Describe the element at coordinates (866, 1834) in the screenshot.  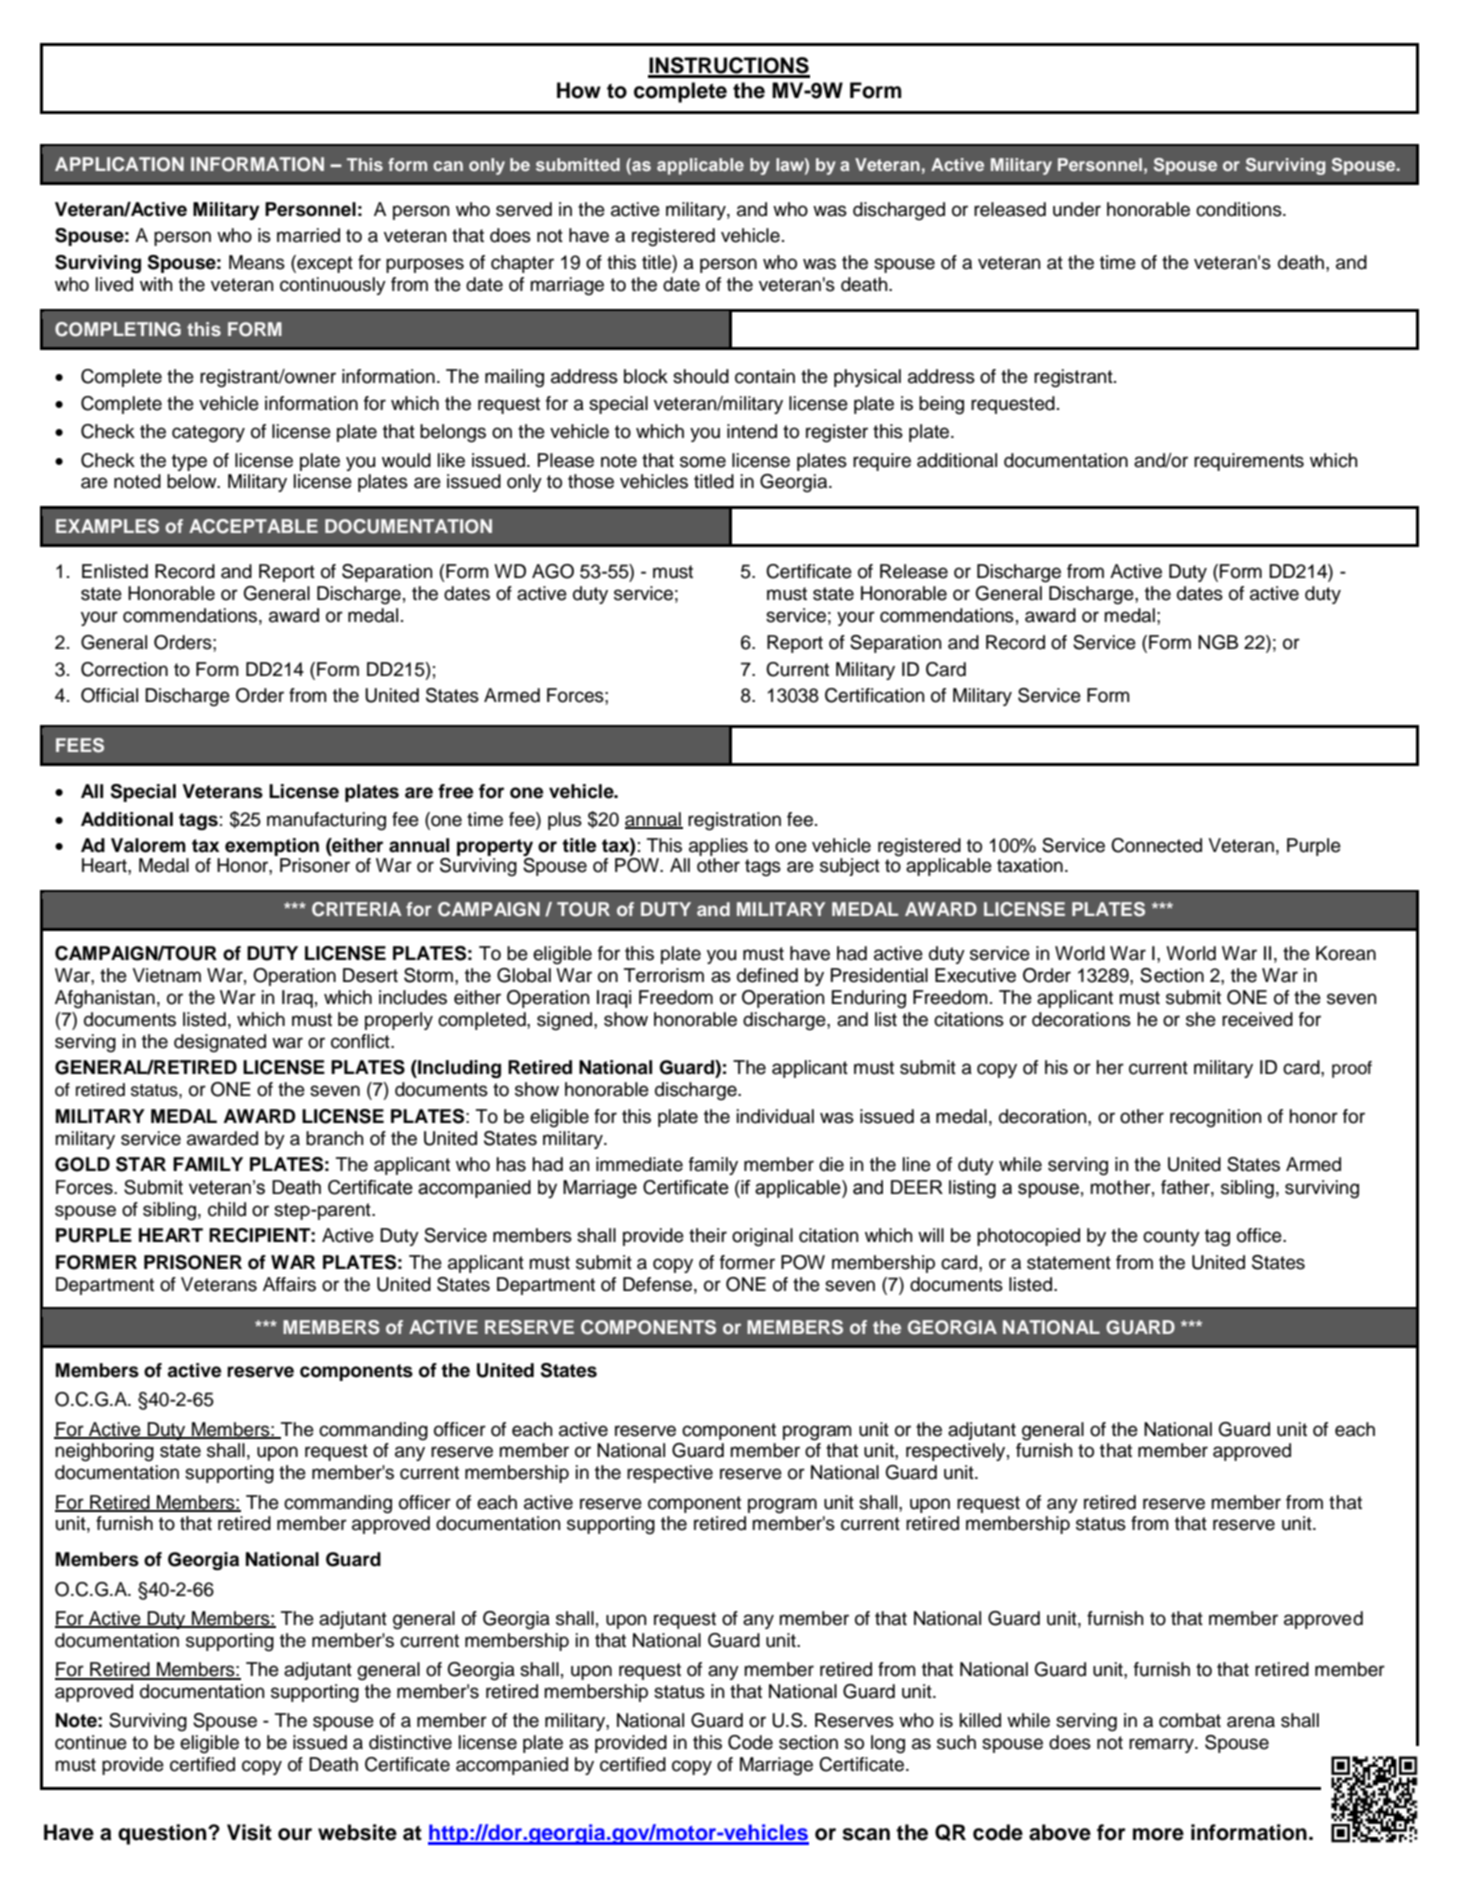
I see `scan` at that location.
